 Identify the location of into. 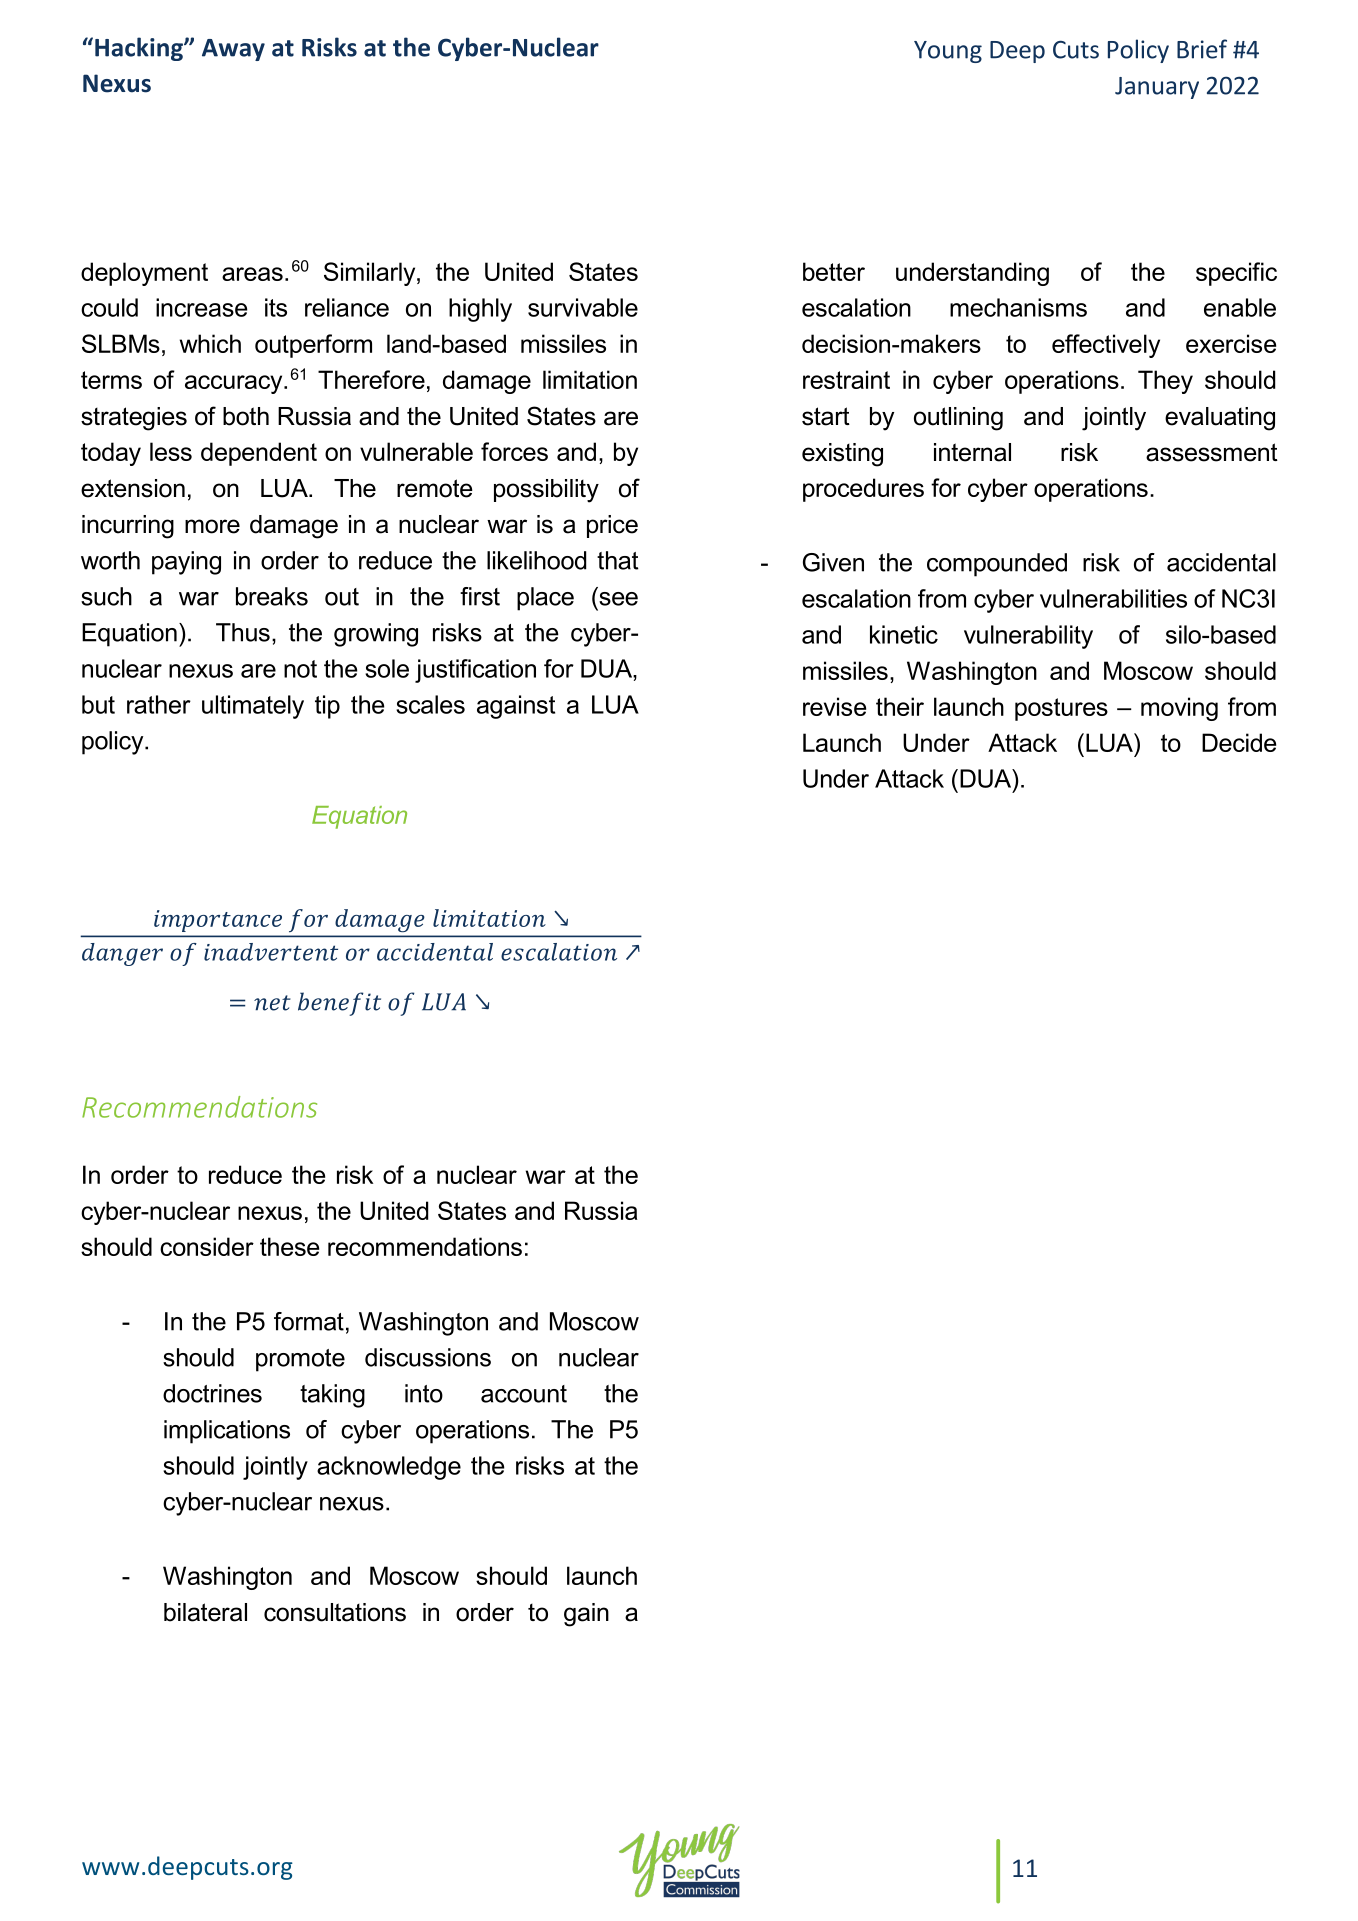
(424, 1393).
